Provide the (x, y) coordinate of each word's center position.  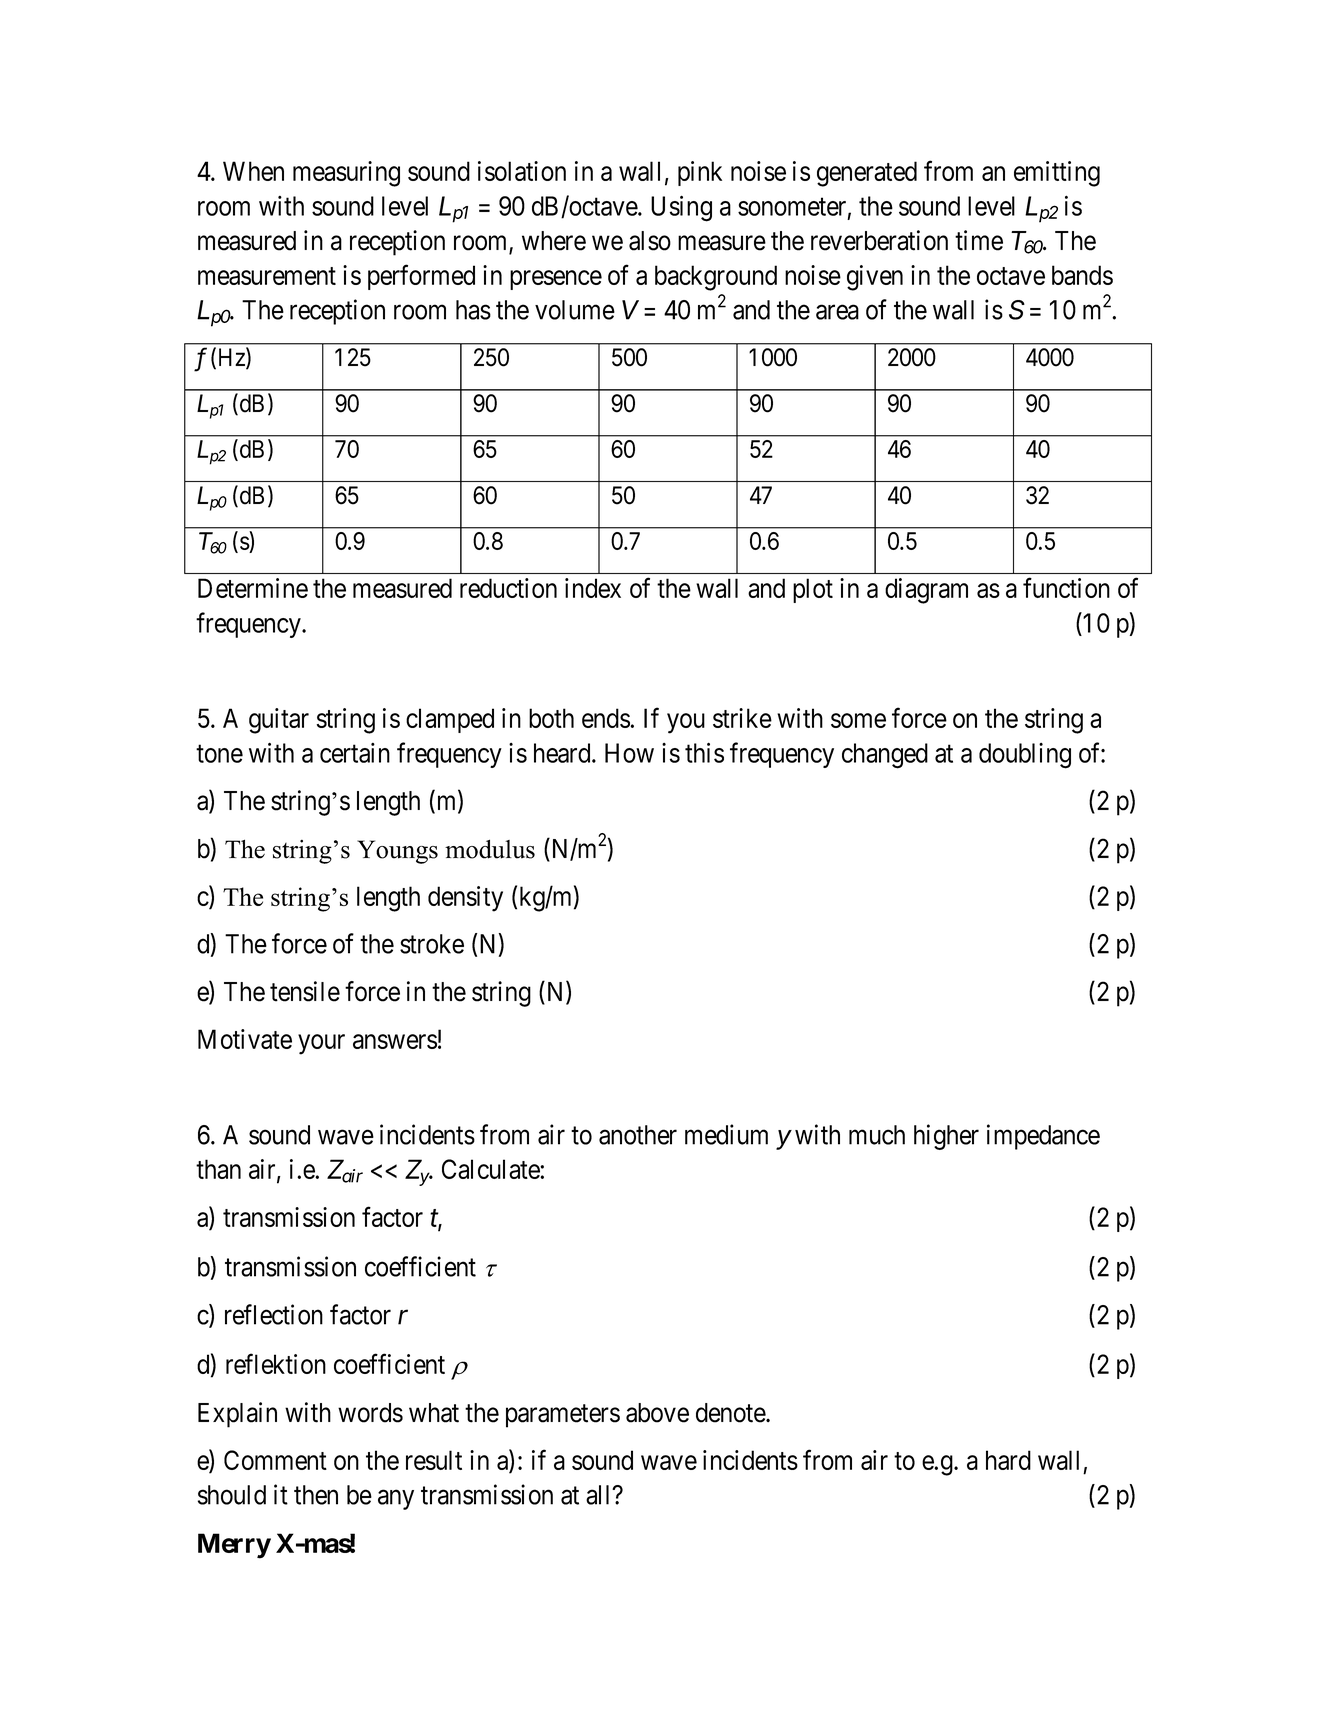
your (321, 1044)
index (593, 588)
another (638, 1135)
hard (1008, 1460)
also (650, 241)
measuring (346, 174)
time (979, 240)
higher (946, 1137)
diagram (926, 591)
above (657, 1413)
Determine (253, 588)
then (316, 1495)
